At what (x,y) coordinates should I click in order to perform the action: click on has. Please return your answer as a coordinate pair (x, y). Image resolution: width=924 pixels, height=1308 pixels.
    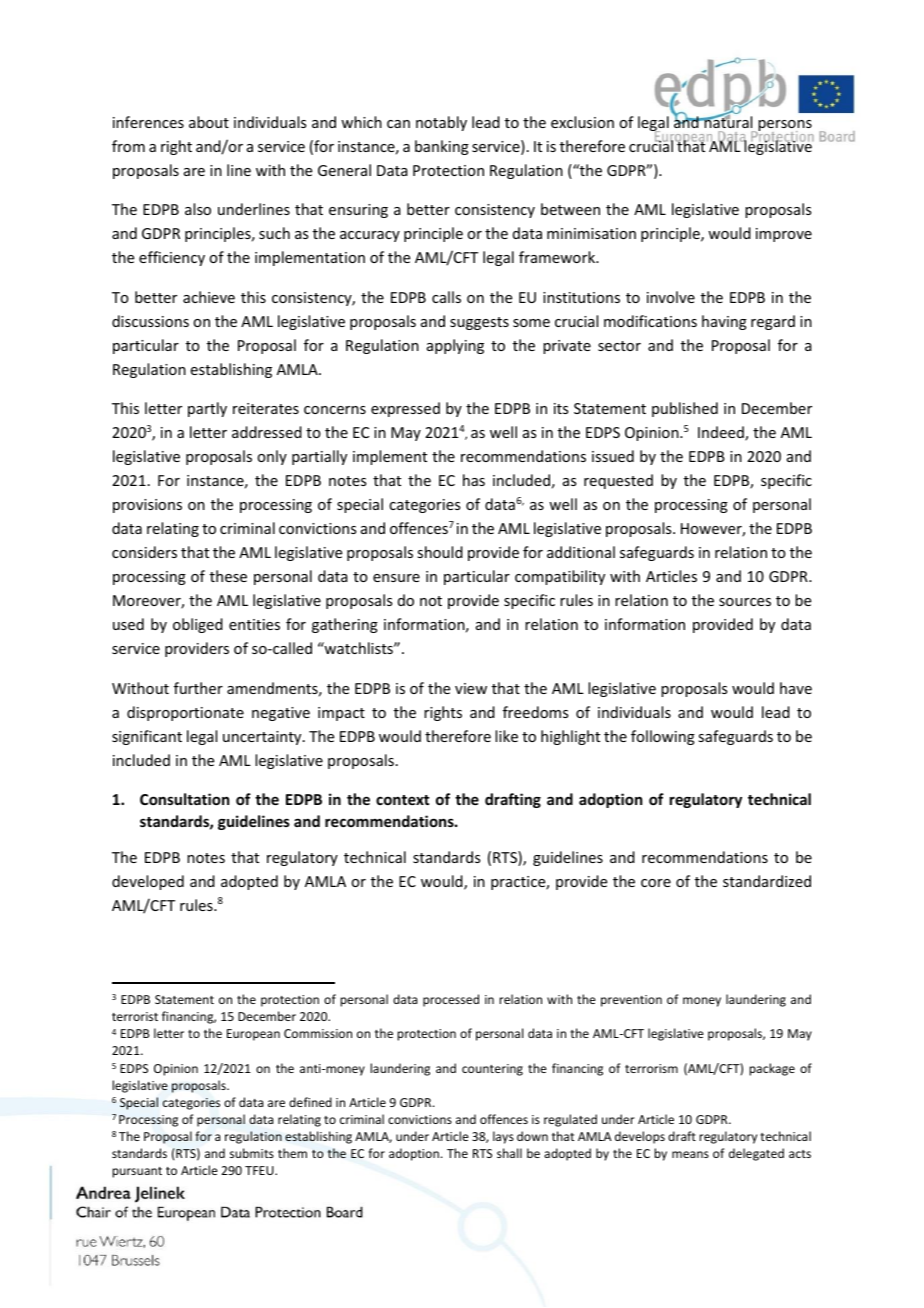
    Looking at the image, I should click on (474, 480).
